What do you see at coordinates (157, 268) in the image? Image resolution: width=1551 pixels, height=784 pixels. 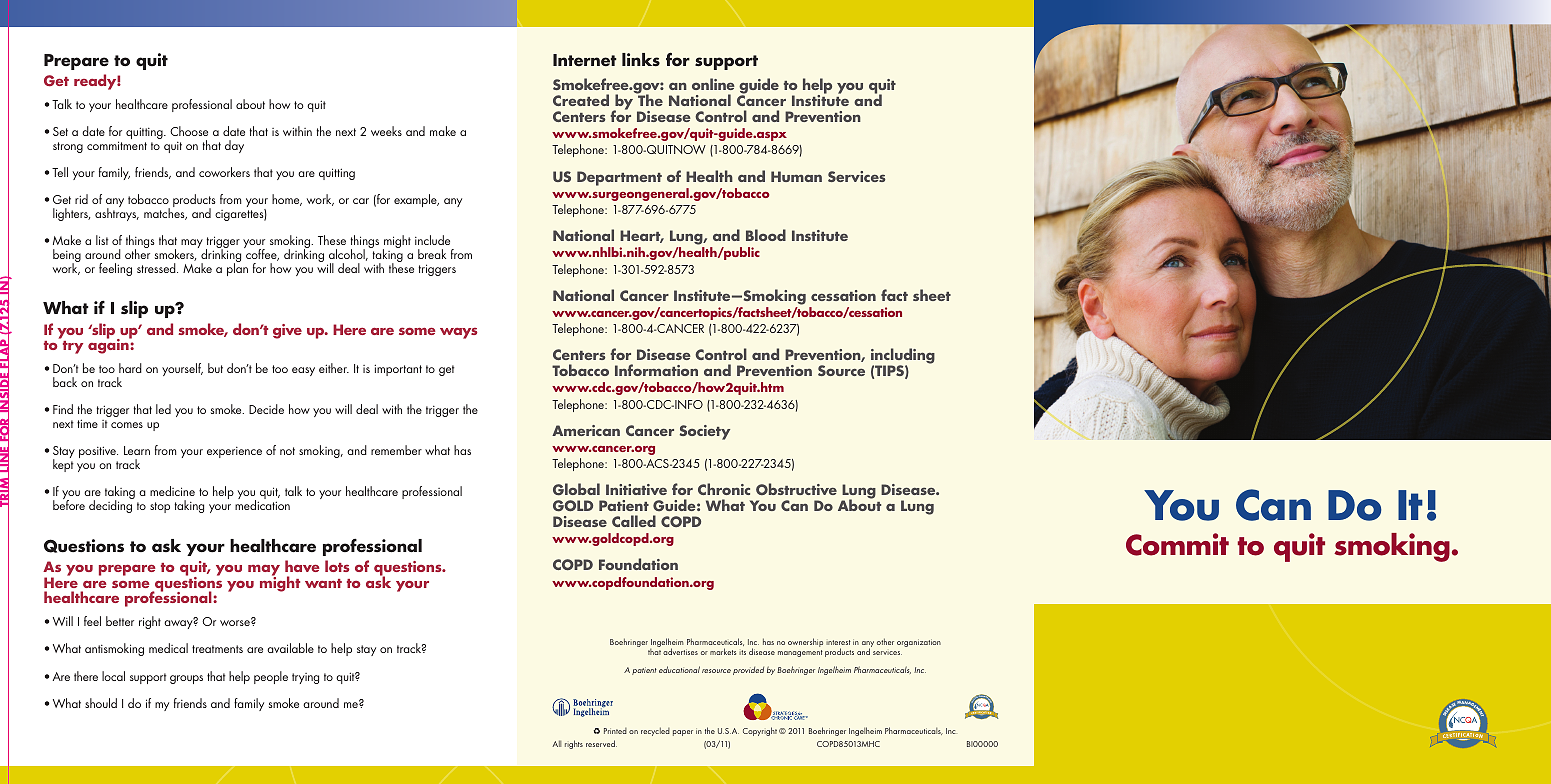 I see `stressed` at bounding box center [157, 268].
